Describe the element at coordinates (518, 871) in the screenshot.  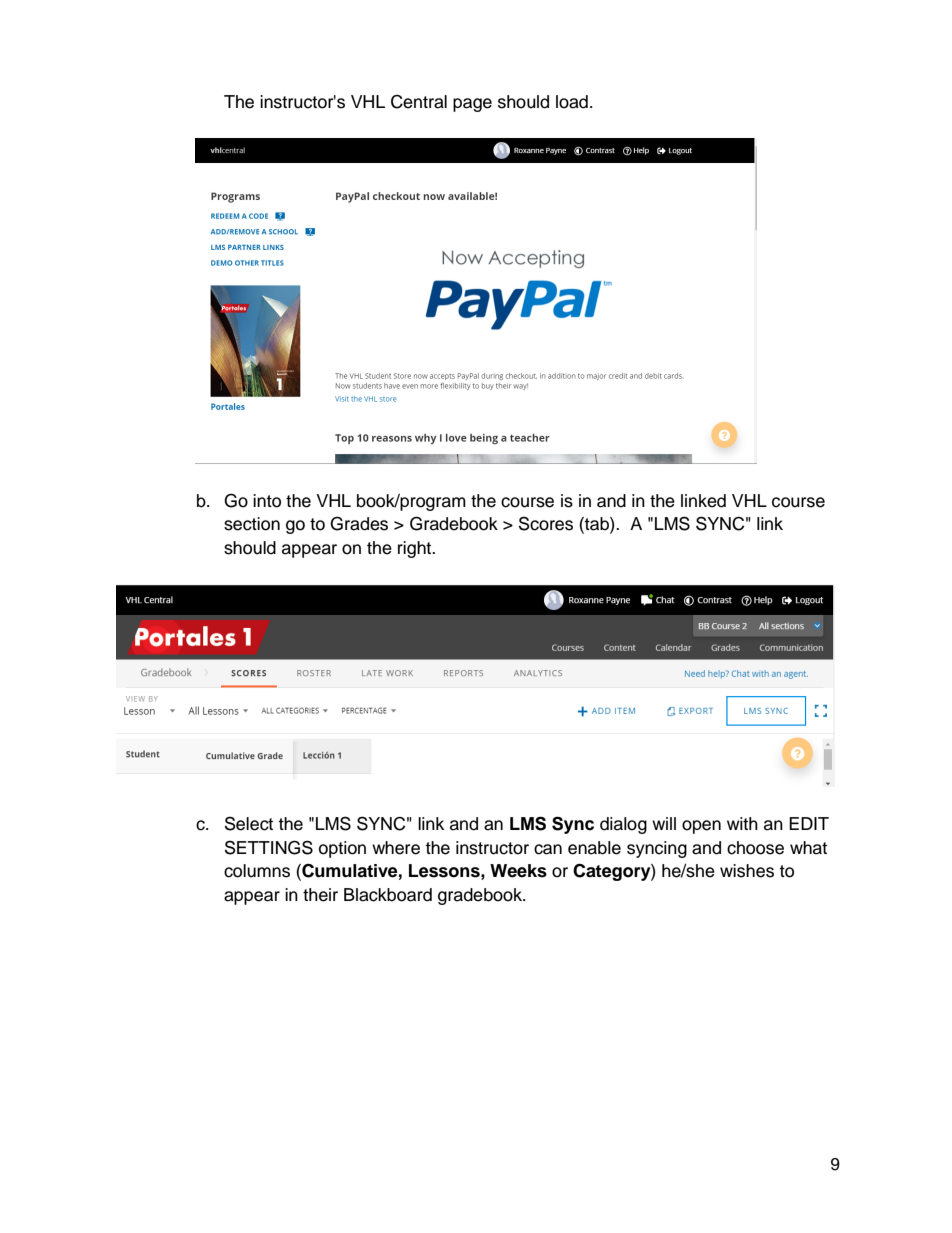
I see `Weeks` at that location.
